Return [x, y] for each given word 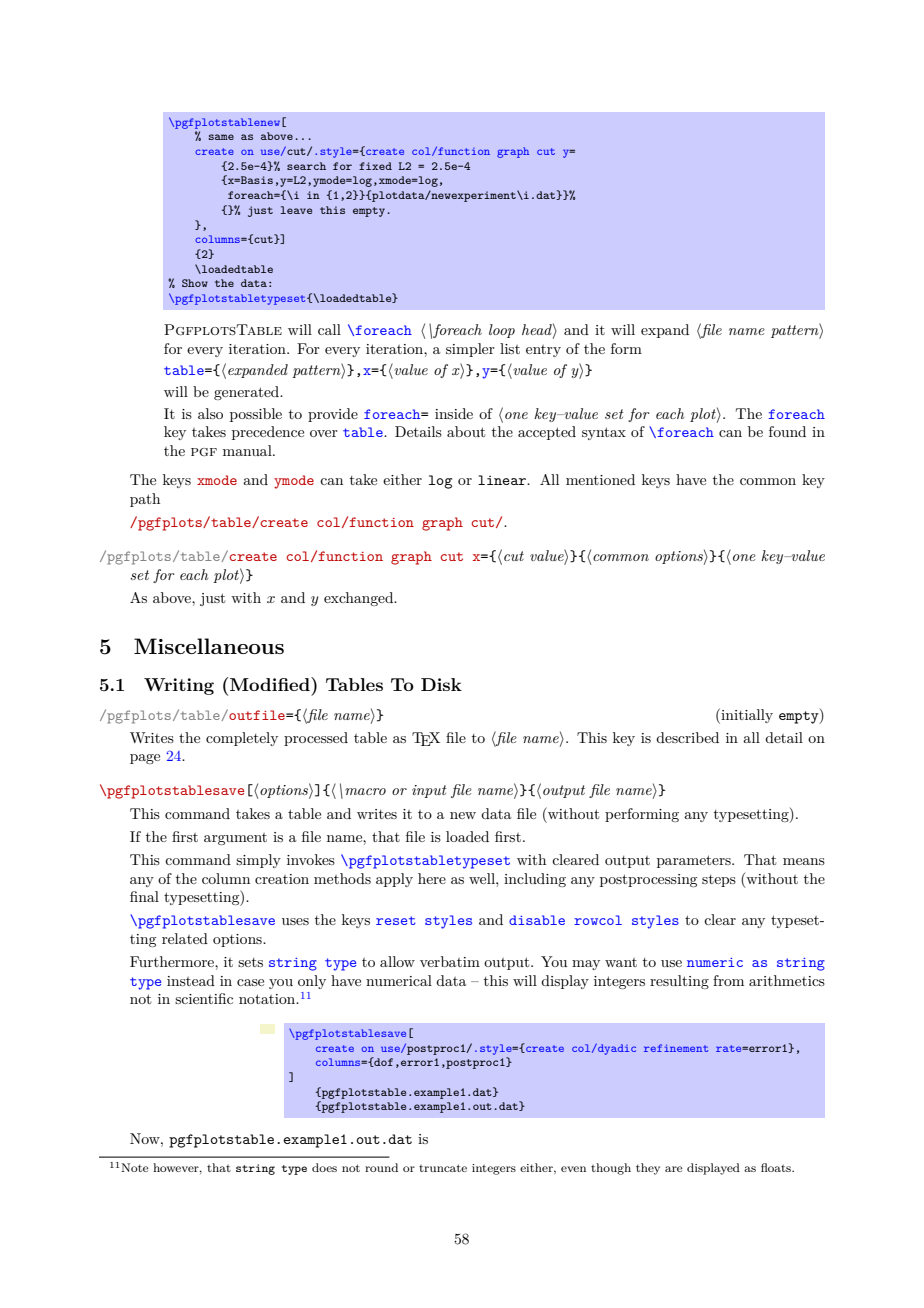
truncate [443, 1168]
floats [777, 1167]
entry [543, 351]
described [687, 737]
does [324, 1167]
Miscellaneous [209, 646]
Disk [441, 684]
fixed [375, 166]
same [221, 137]
